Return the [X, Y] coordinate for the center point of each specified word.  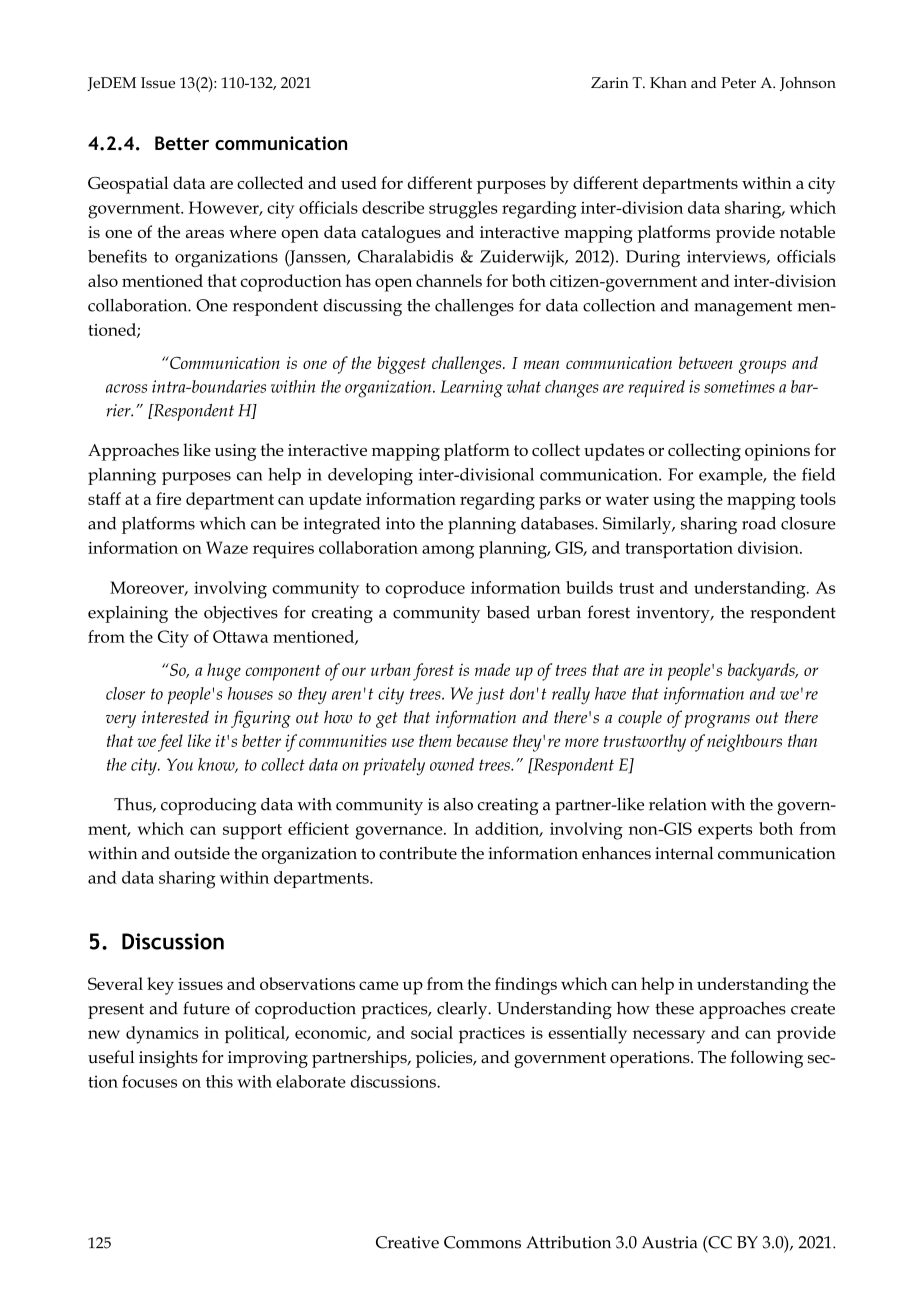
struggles [463, 210]
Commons [482, 1242]
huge [224, 672]
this [219, 1081]
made [492, 669]
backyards [762, 672]
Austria [670, 1242]
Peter [738, 82]
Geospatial [128, 185]
